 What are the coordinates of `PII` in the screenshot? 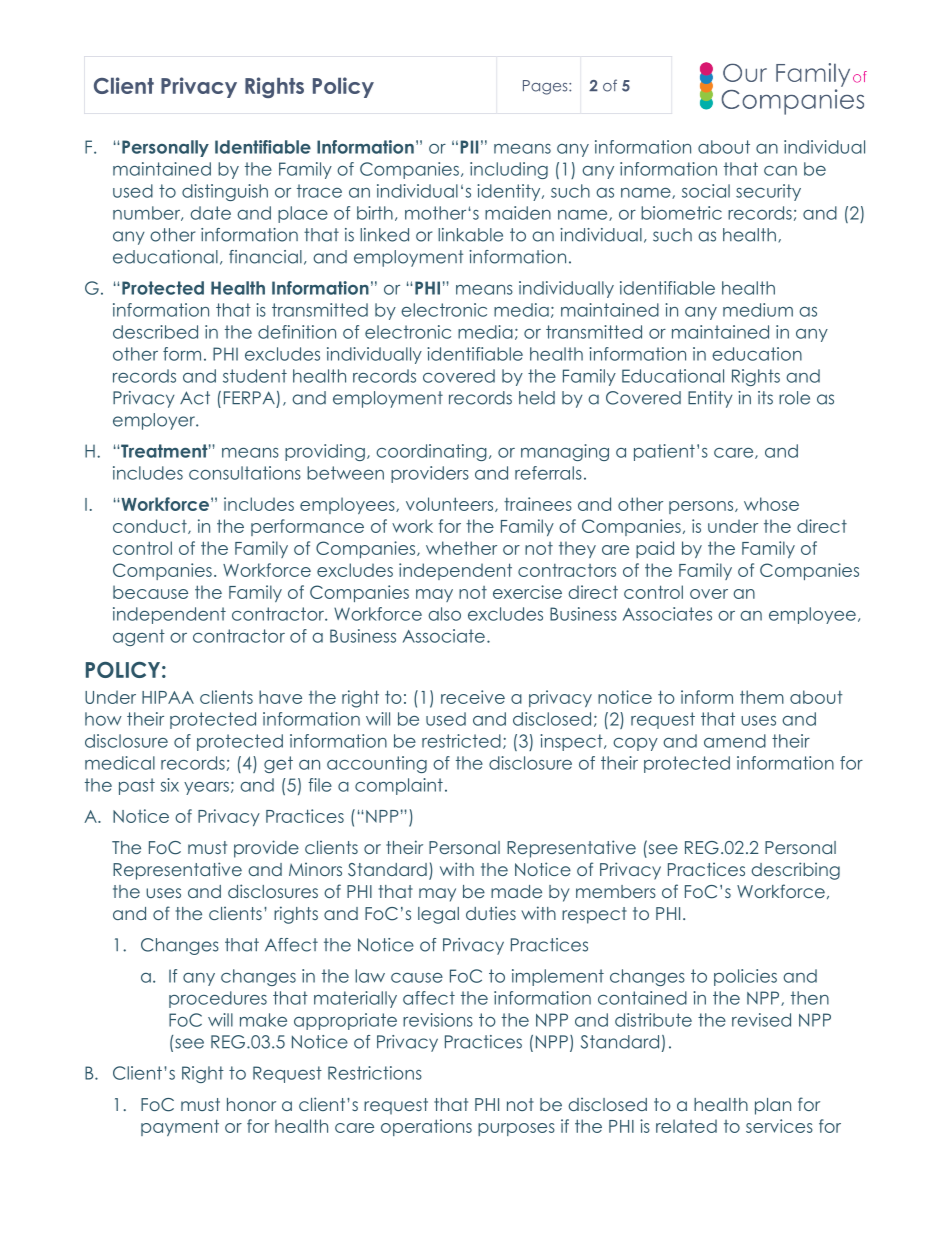 It's located at (469, 147).
